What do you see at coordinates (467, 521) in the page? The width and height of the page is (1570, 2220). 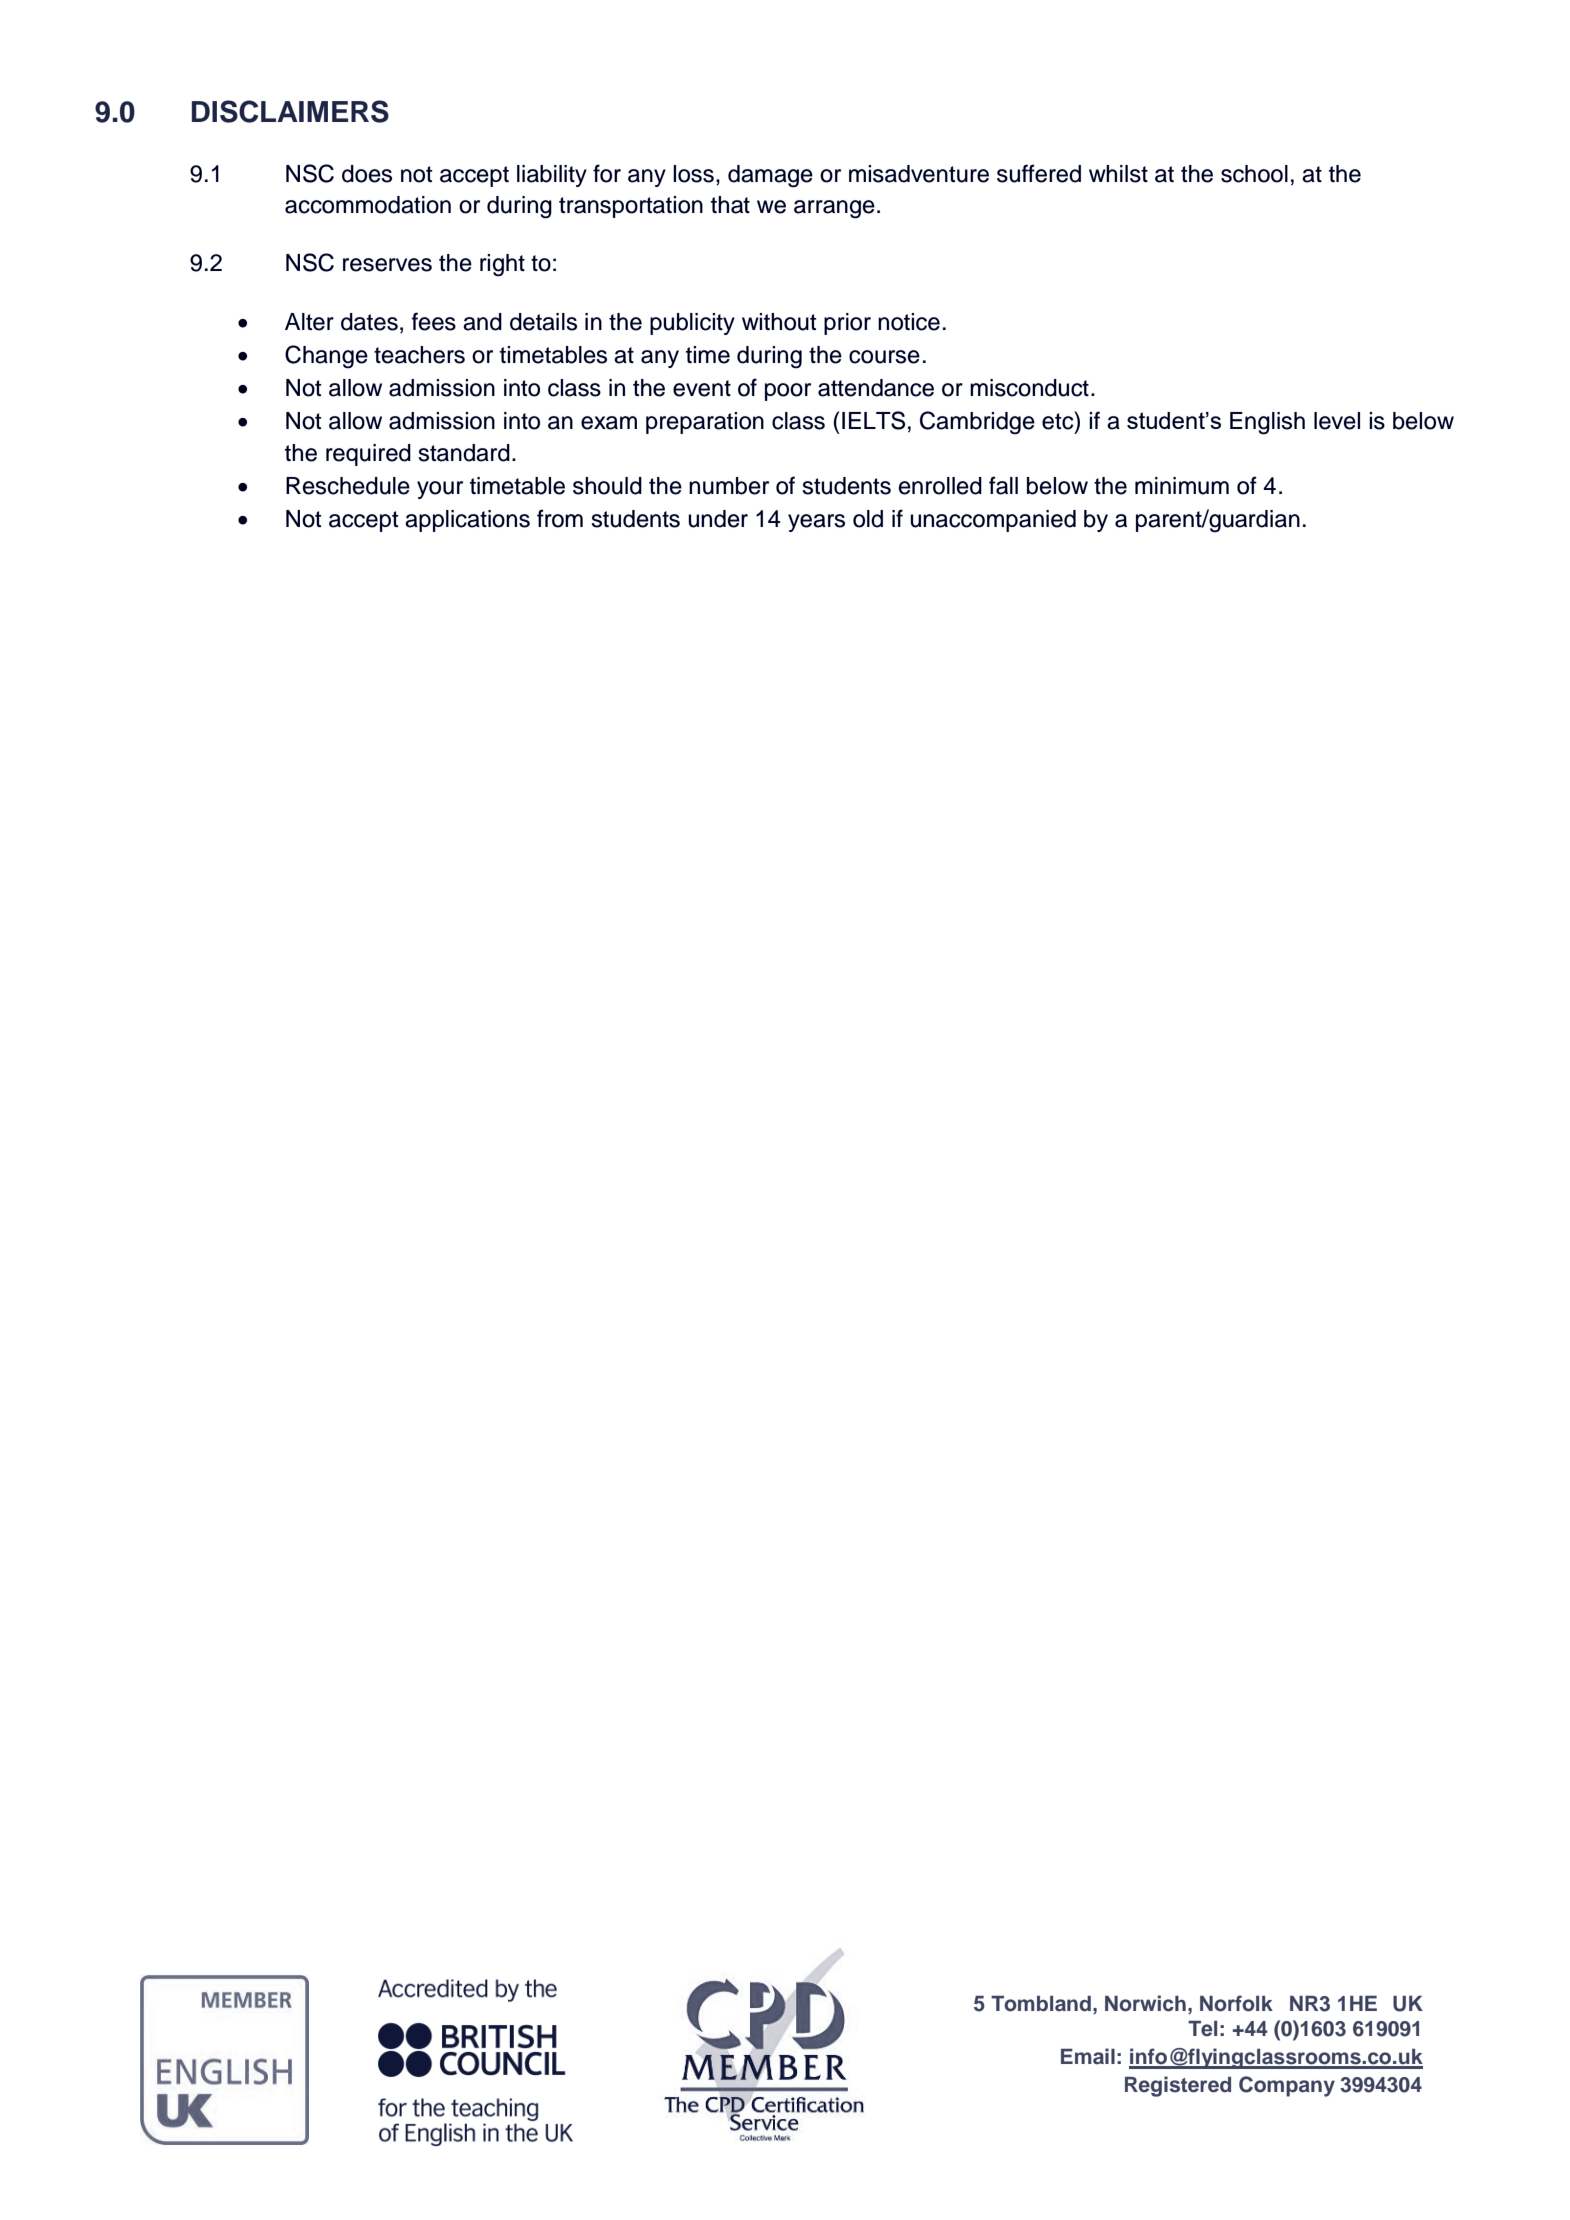 I see `applications` at bounding box center [467, 521].
